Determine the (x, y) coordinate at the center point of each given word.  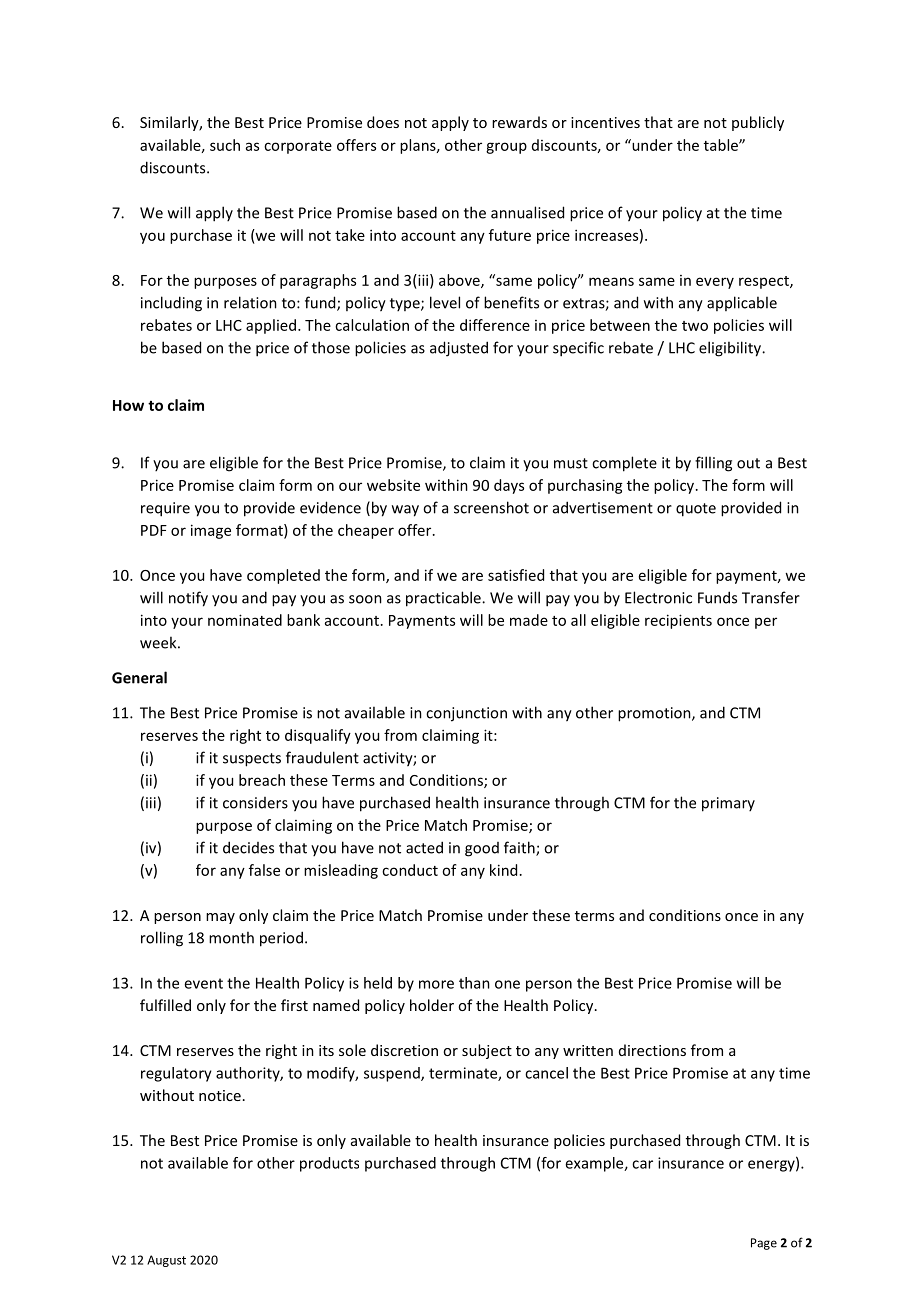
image (211, 531)
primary (728, 804)
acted (424, 847)
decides (248, 847)
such (225, 145)
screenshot (491, 507)
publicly (758, 123)
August (166, 1261)
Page (764, 1244)
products (329, 1164)
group (506, 148)
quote (696, 510)
